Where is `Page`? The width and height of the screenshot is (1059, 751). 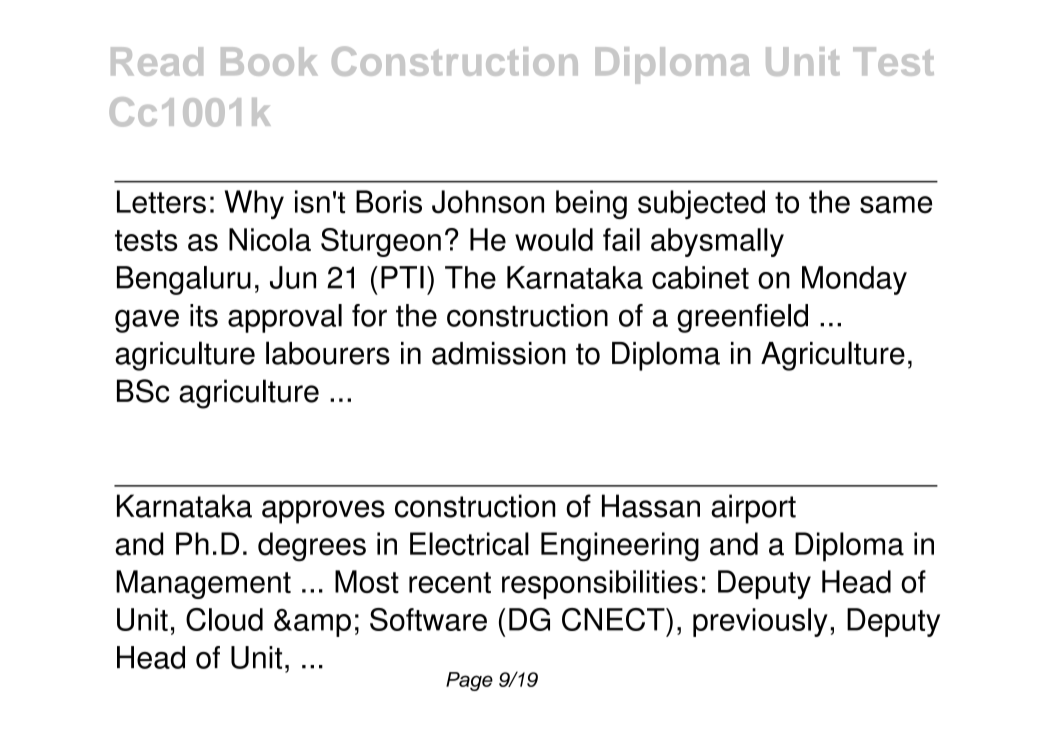 Page is located at coordinates (469, 681).
